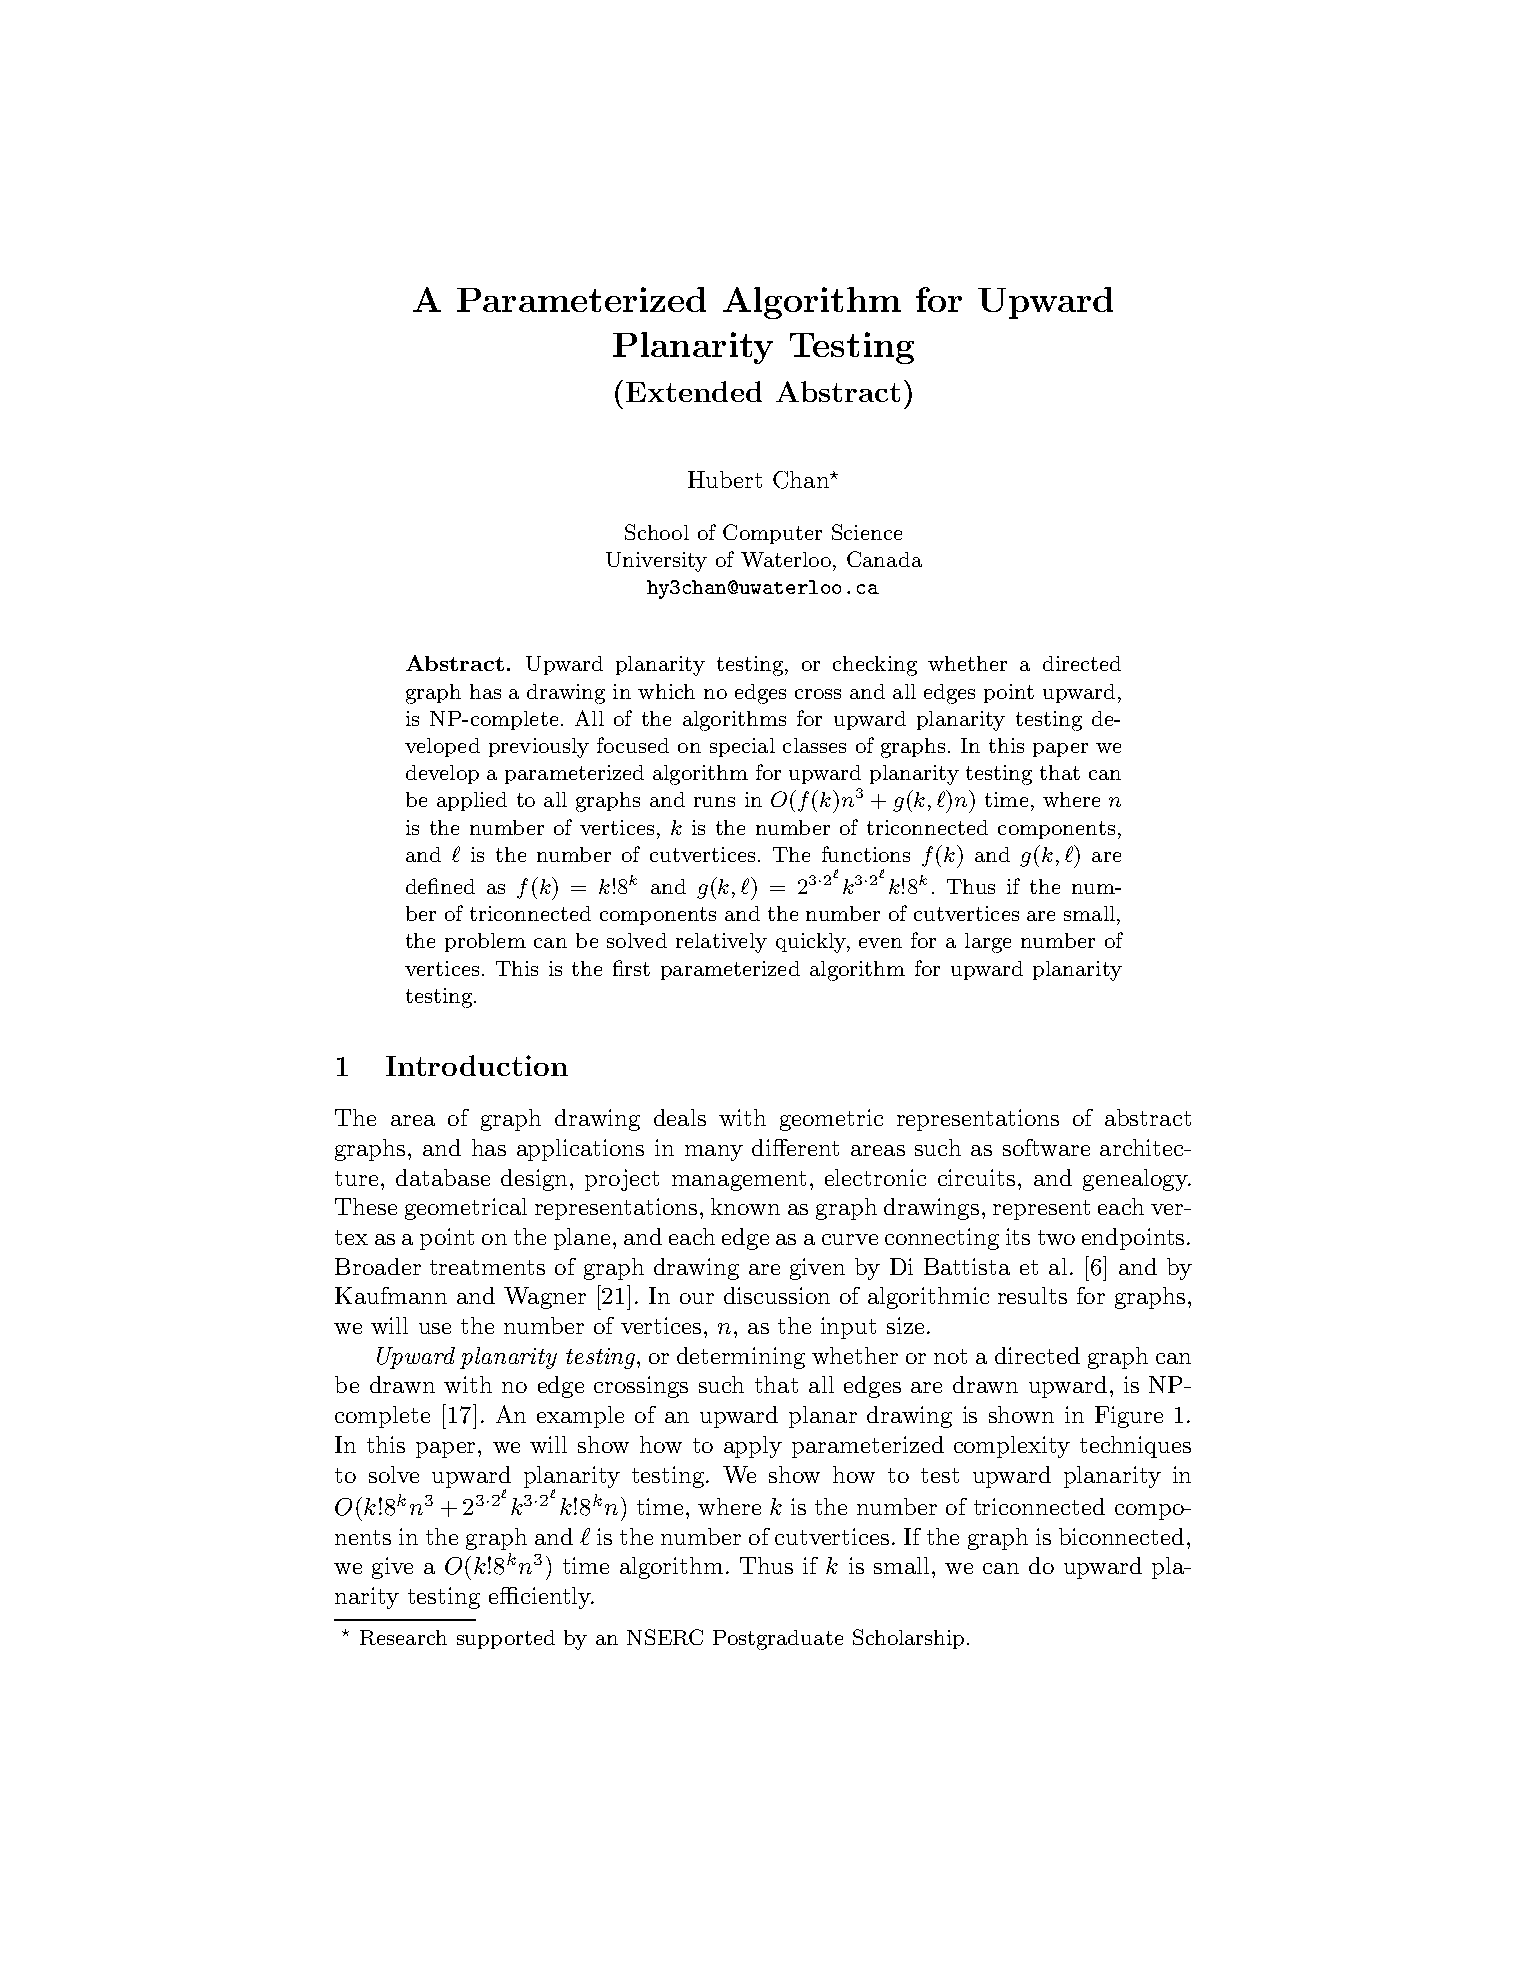 The height and width of the screenshot is (1966, 1519). What do you see at coordinates (908, 1639) in the screenshot?
I see `Scholarship` at bounding box center [908, 1639].
